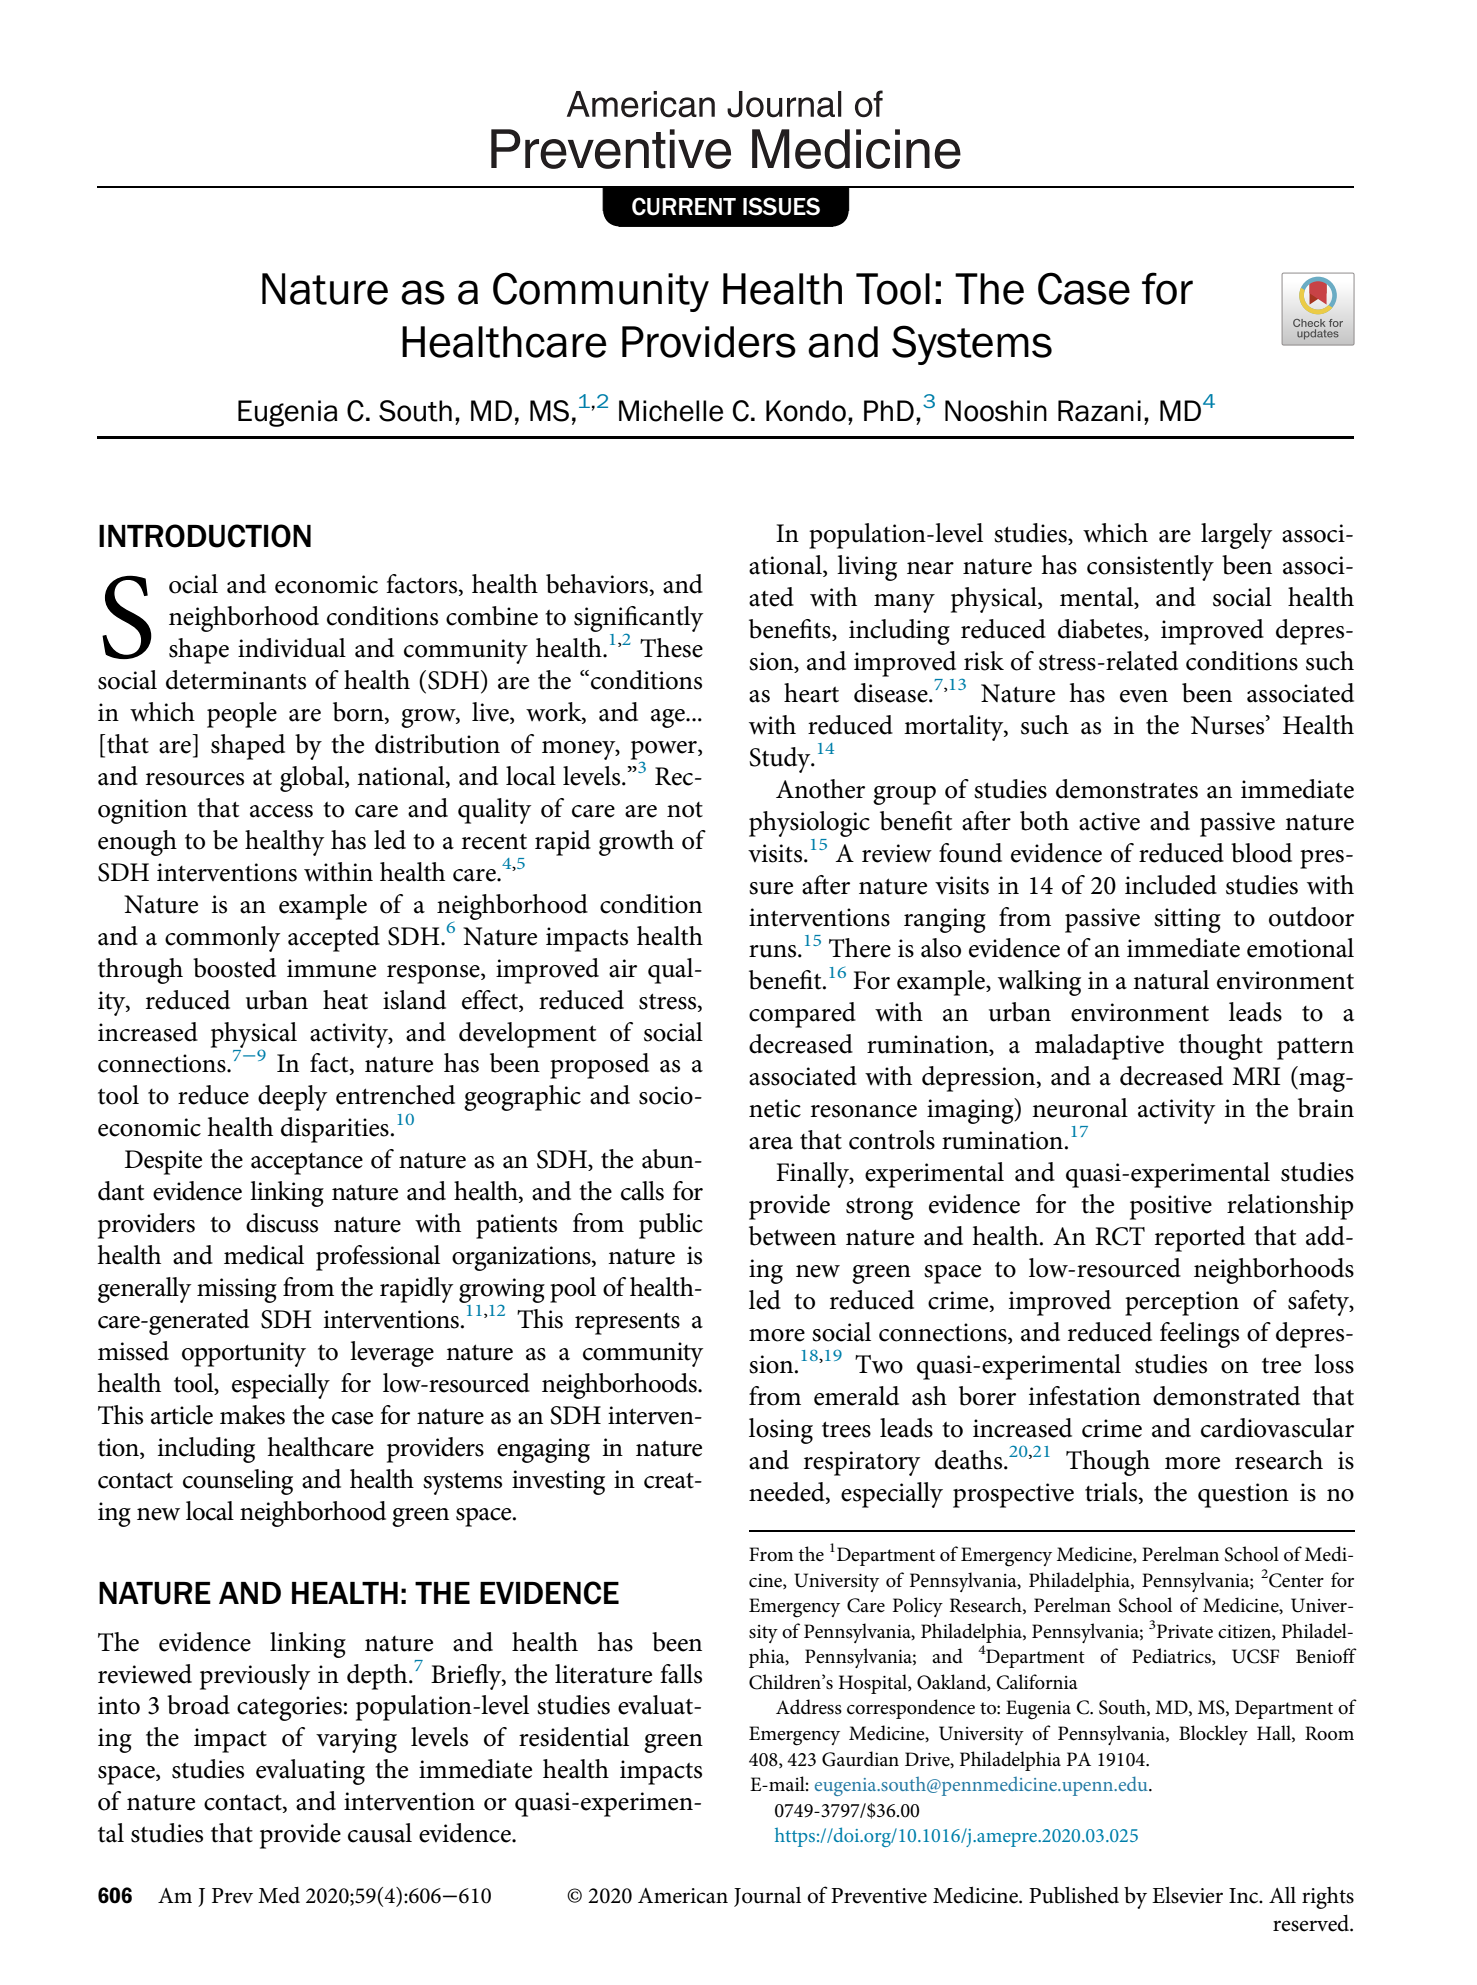 The height and width of the screenshot is (1985, 1477). I want to click on missing, so click(237, 1290).
